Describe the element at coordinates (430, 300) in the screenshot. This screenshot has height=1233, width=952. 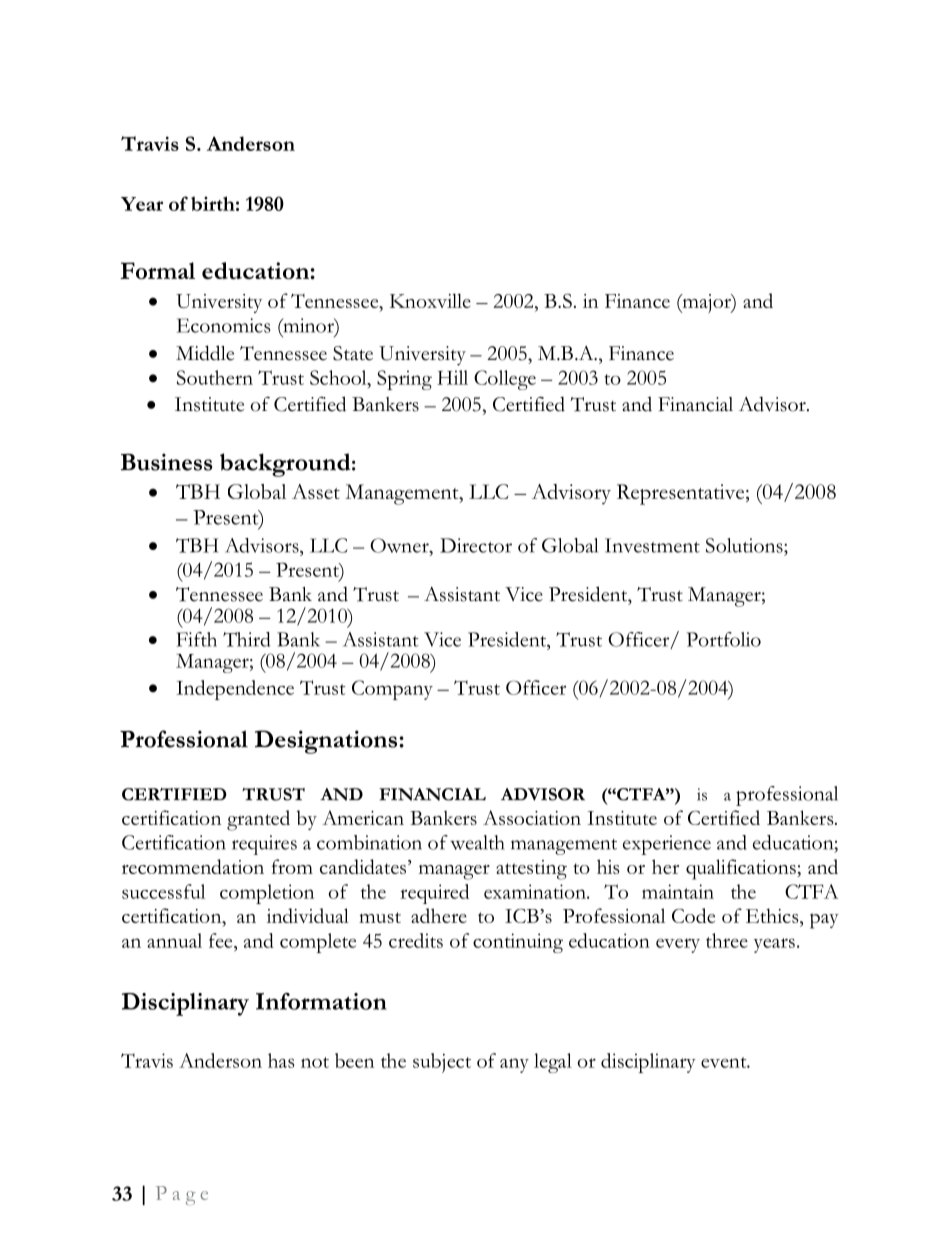
I see `Knoxville` at that location.
